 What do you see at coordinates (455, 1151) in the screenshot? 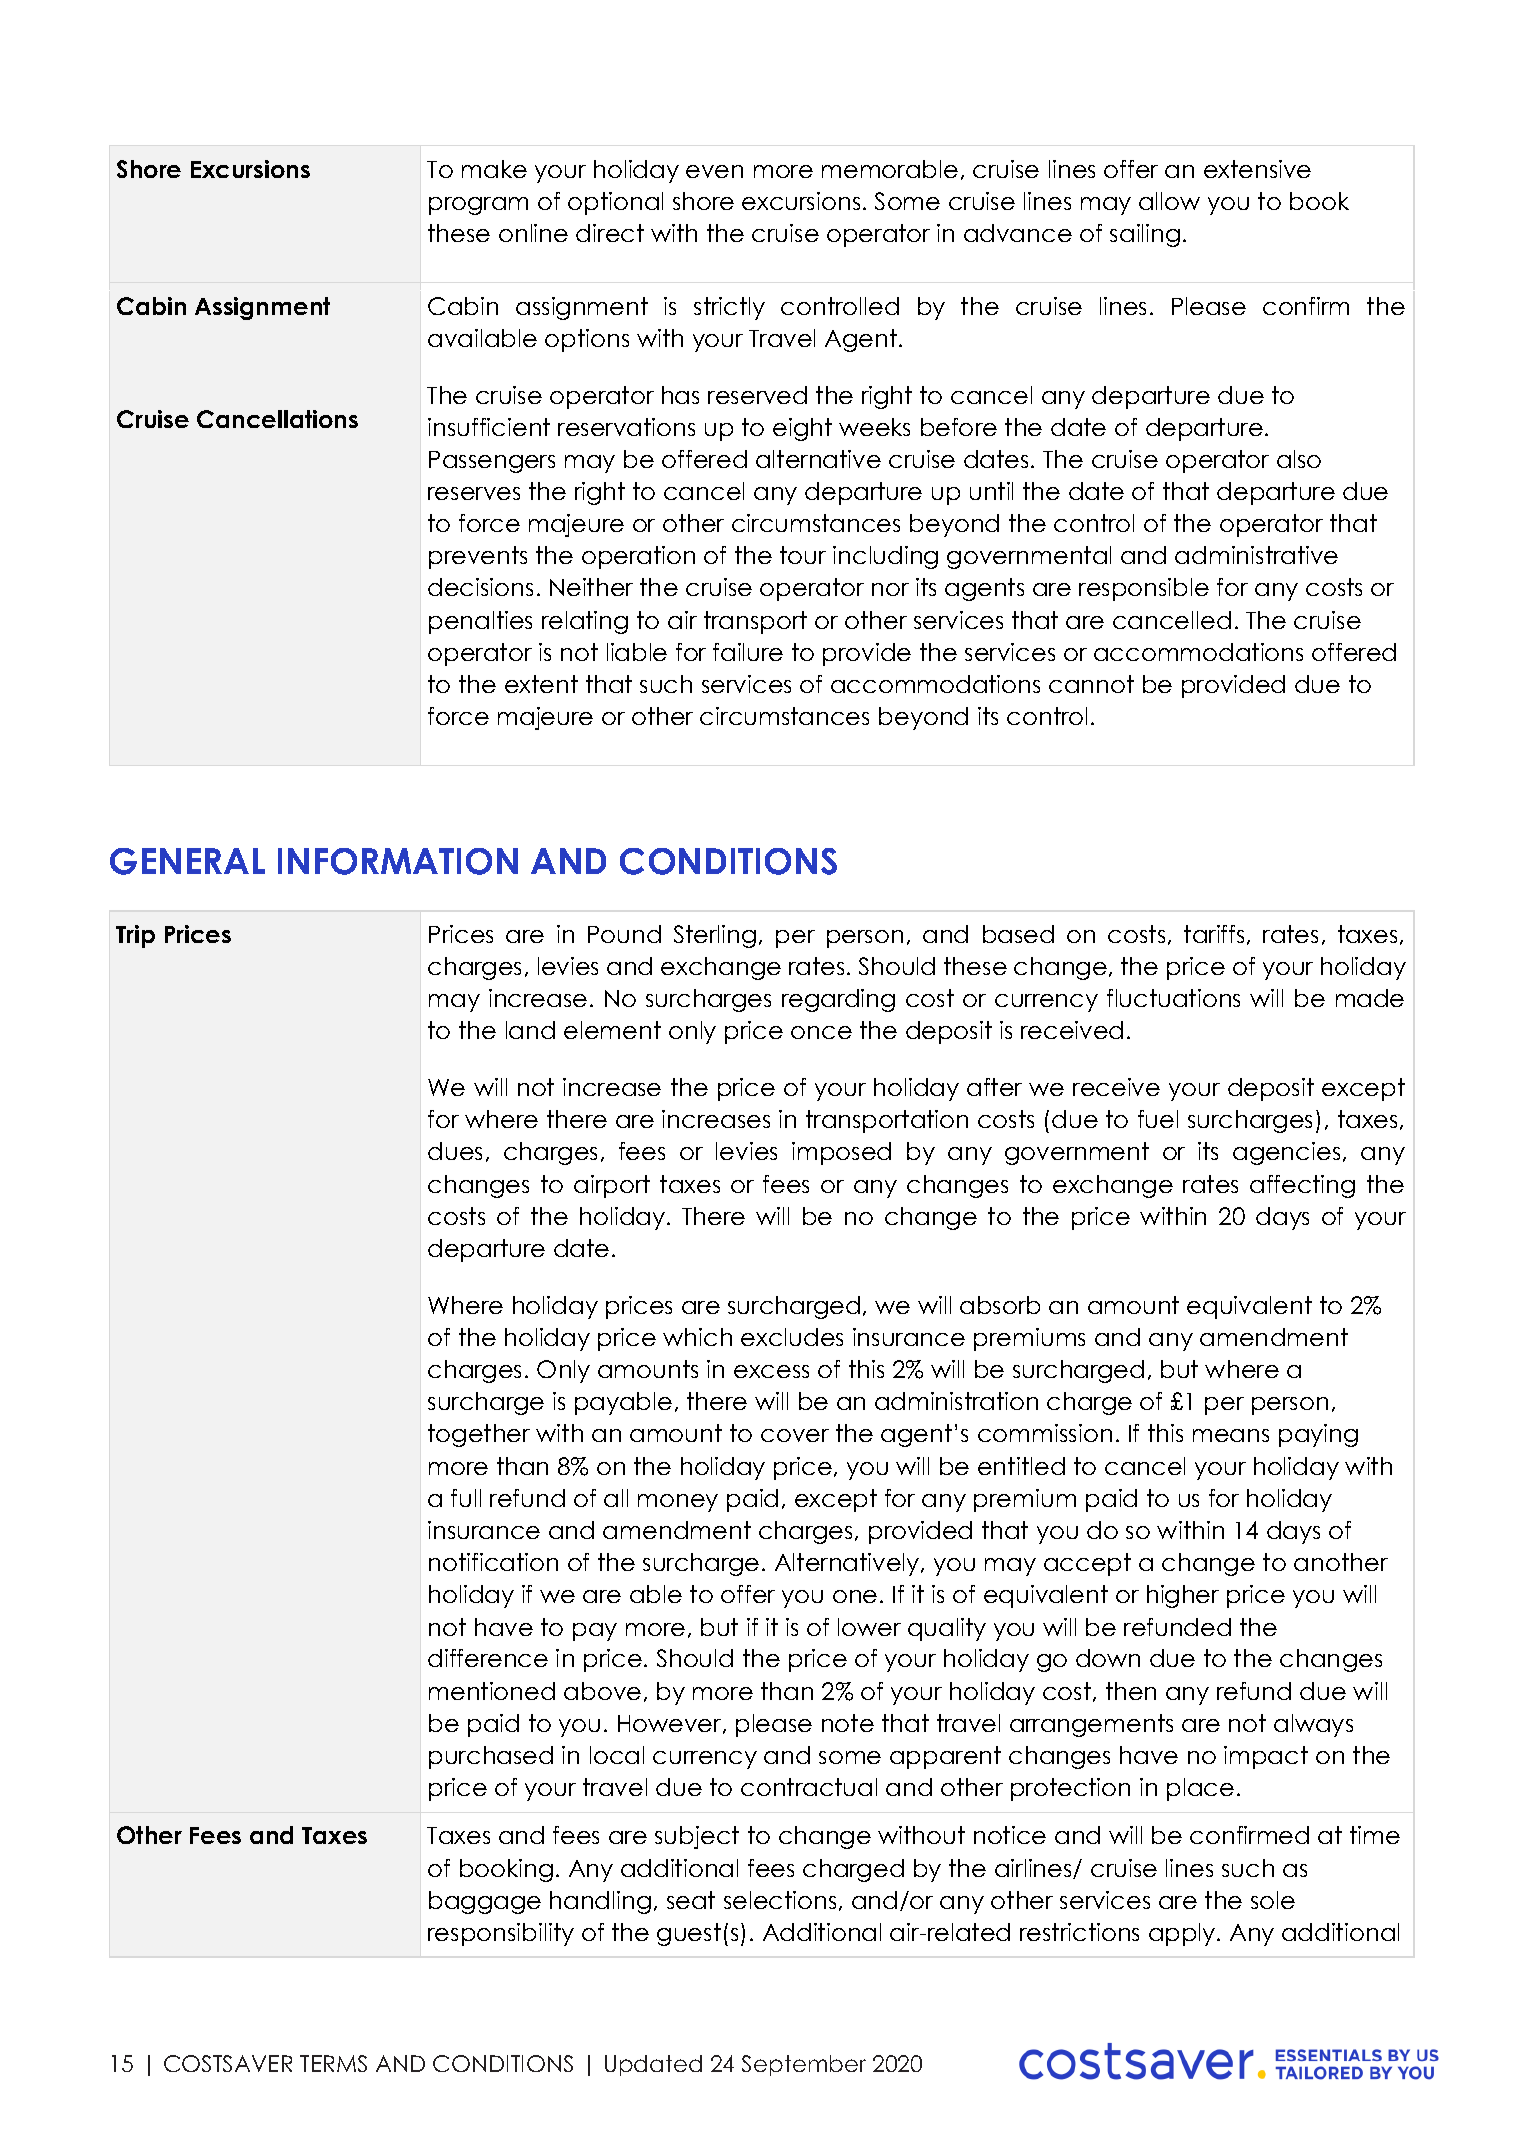
I see `dues` at bounding box center [455, 1151].
